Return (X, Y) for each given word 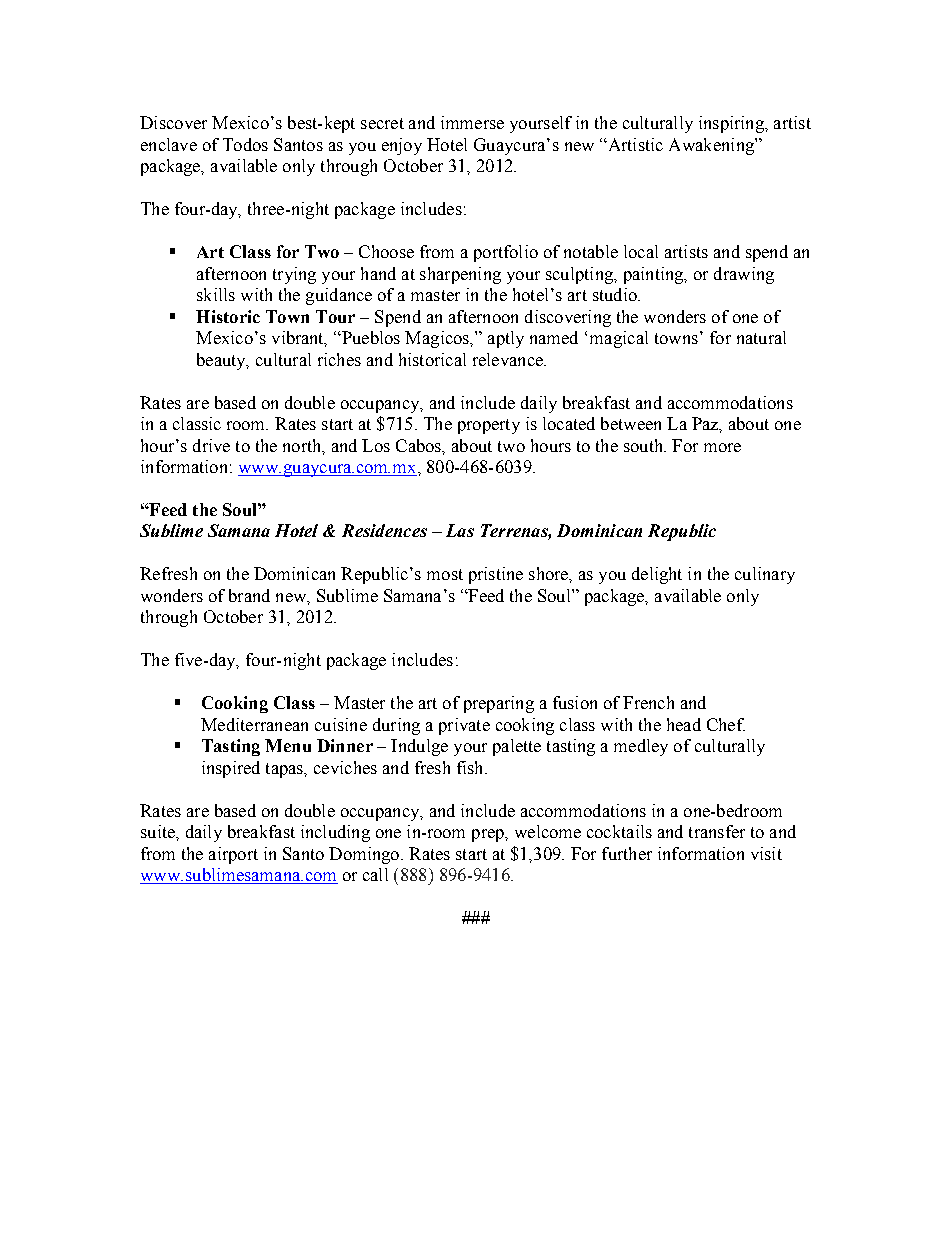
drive (211, 445)
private (464, 726)
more (722, 447)
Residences (384, 530)
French (648, 702)
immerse (472, 122)
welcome (548, 831)
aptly (506, 339)
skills (216, 294)
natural (761, 337)
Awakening (712, 146)
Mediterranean (254, 724)
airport (233, 855)
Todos (245, 144)
